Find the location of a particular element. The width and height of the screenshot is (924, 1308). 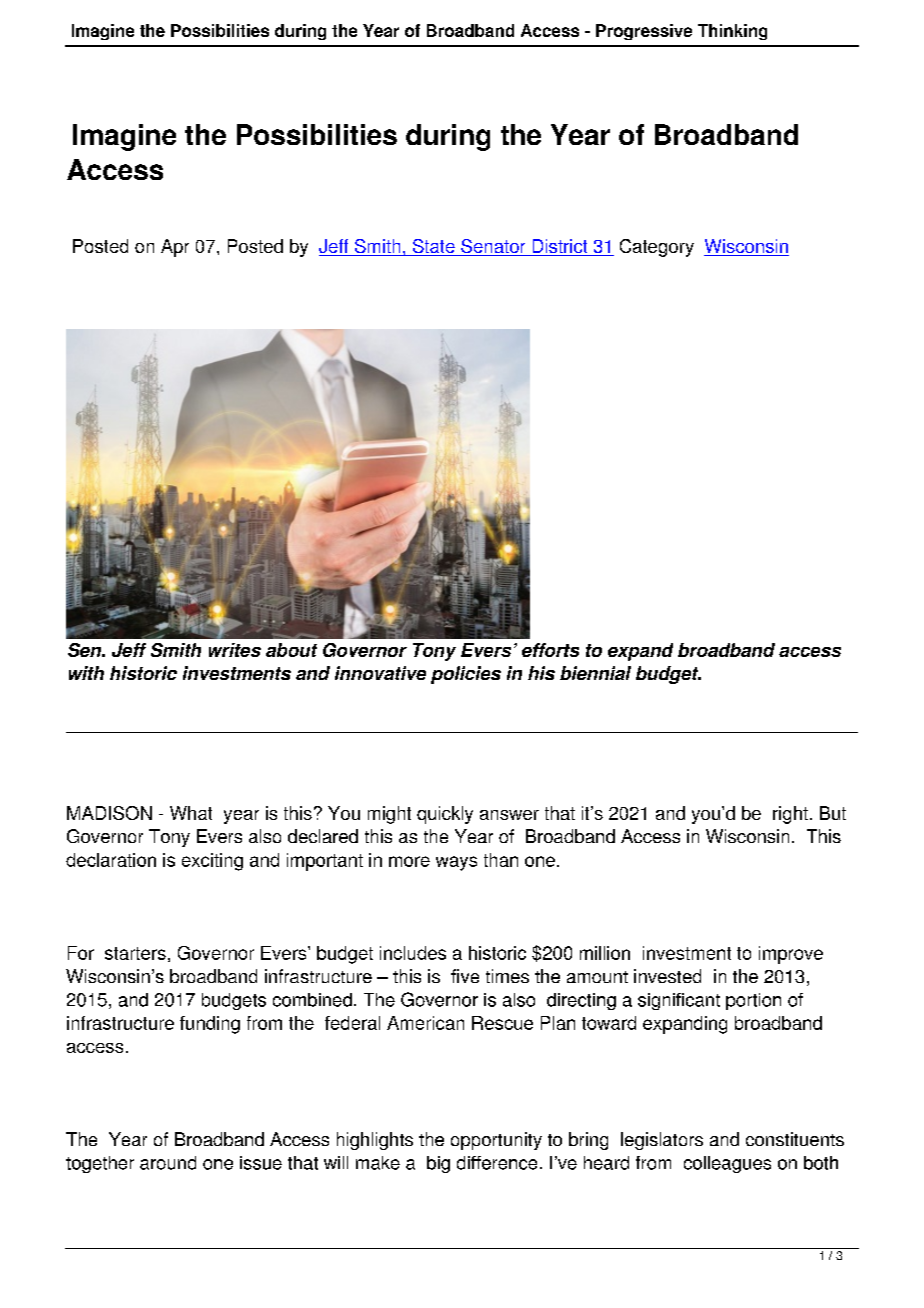

Progressive is located at coordinates (644, 32).
